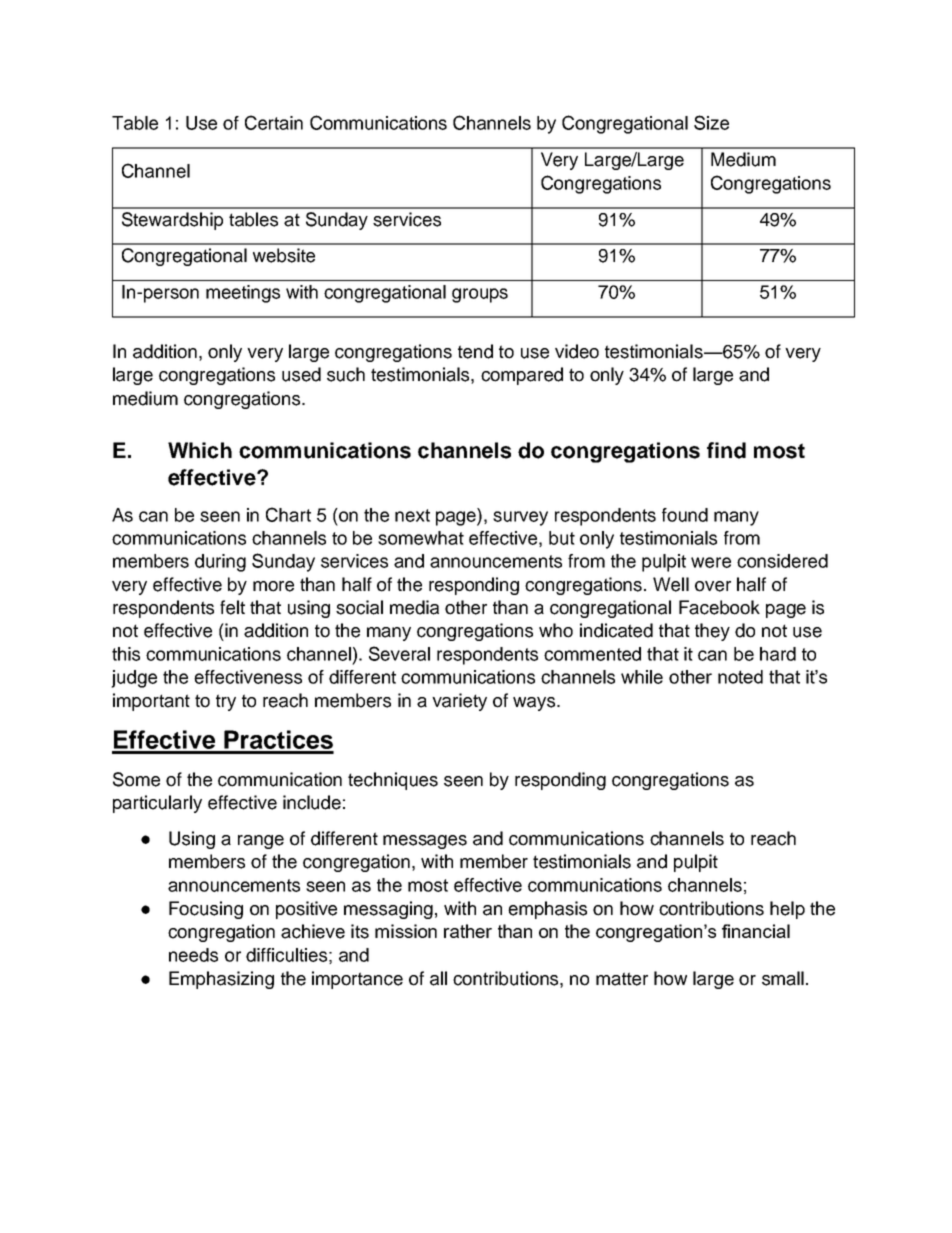 This screenshot has height=1233, width=952. Describe the element at coordinates (522, 376) in the screenshot. I see `compared` at that location.
